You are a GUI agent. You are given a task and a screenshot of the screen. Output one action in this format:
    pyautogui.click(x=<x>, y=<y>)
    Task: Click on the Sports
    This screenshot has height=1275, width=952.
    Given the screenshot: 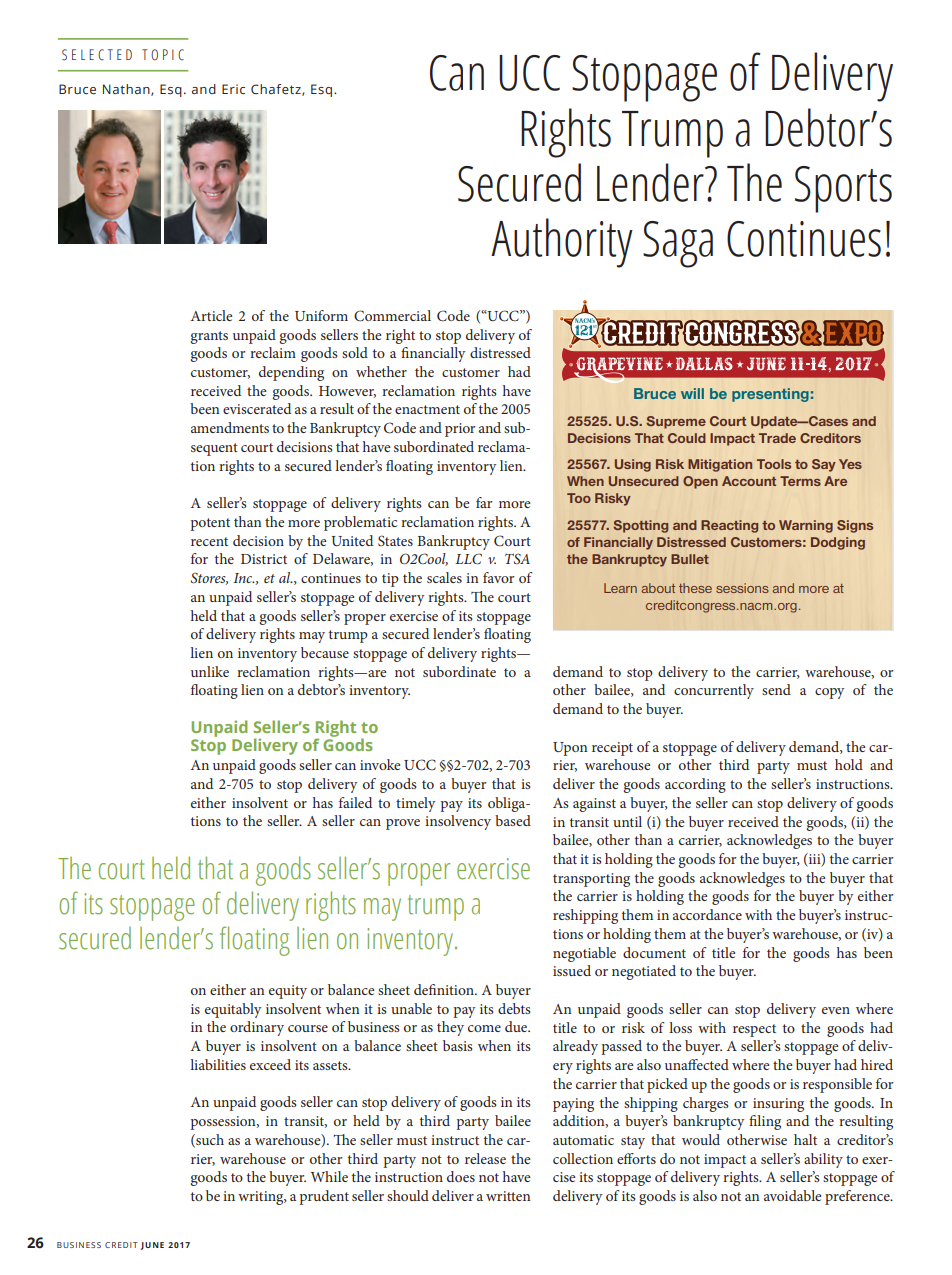 What is the action you would take?
    pyautogui.click(x=843, y=189)
